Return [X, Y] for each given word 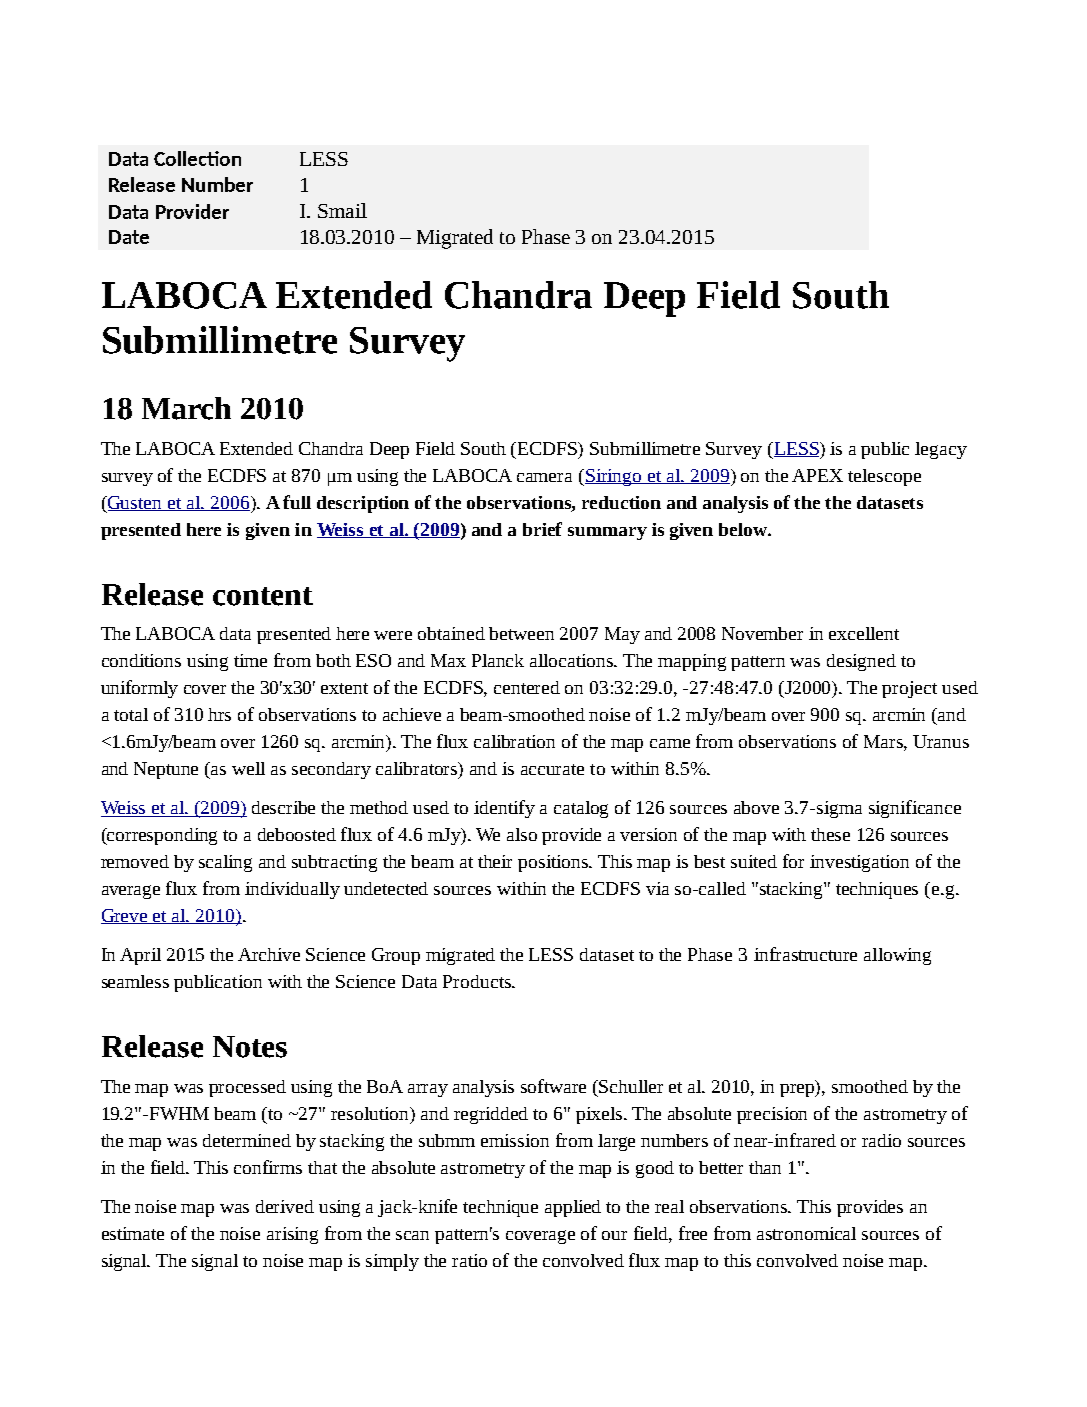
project [909, 689]
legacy [941, 450]
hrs [219, 714]
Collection [197, 158]
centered [527, 687]
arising [292, 1235]
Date [129, 237]
